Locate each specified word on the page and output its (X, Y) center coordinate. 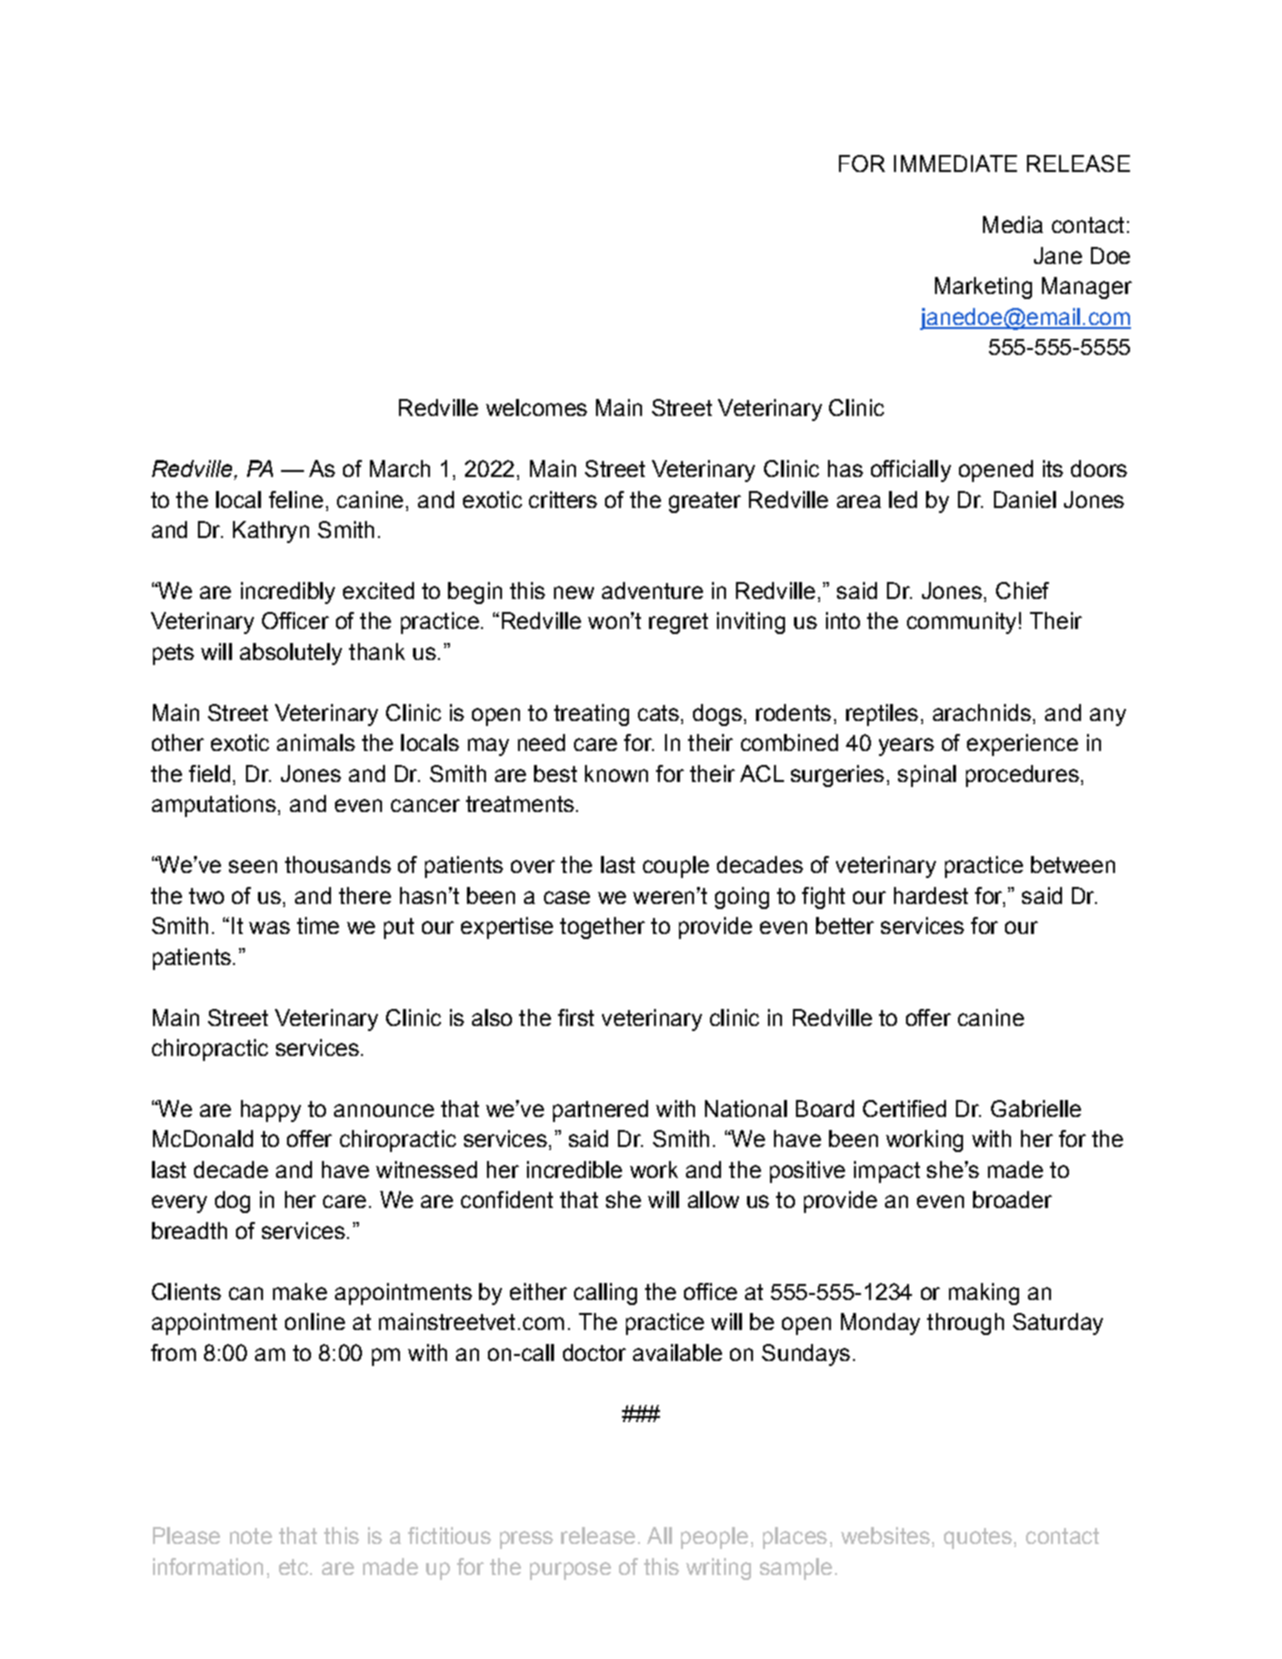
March (400, 468)
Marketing (983, 288)
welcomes (536, 407)
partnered (600, 1111)
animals (316, 742)
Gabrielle (1036, 1108)
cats (658, 713)
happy (271, 1111)
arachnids (982, 712)
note (251, 1536)
